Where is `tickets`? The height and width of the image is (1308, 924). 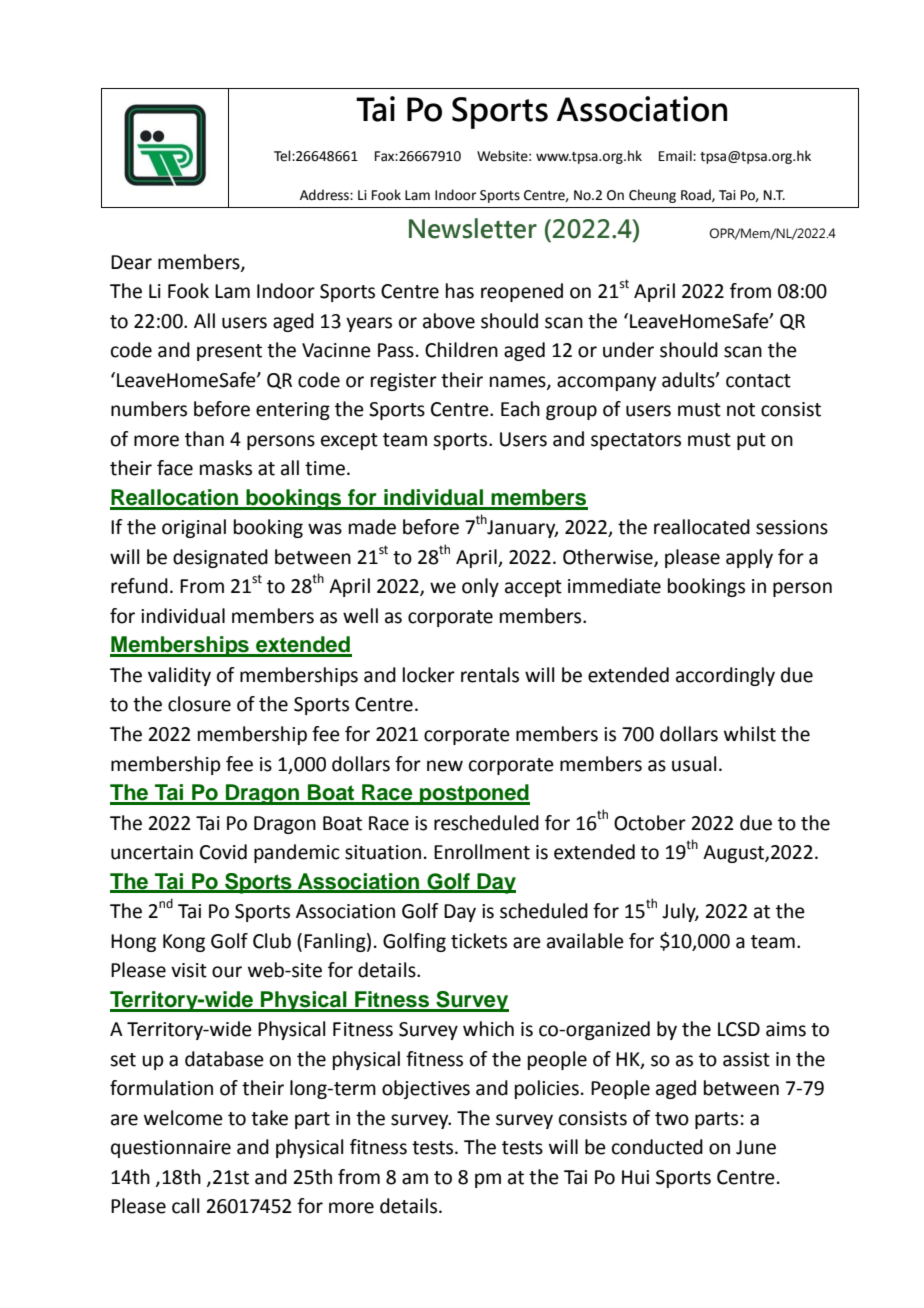
tickets is located at coordinates (479, 941).
